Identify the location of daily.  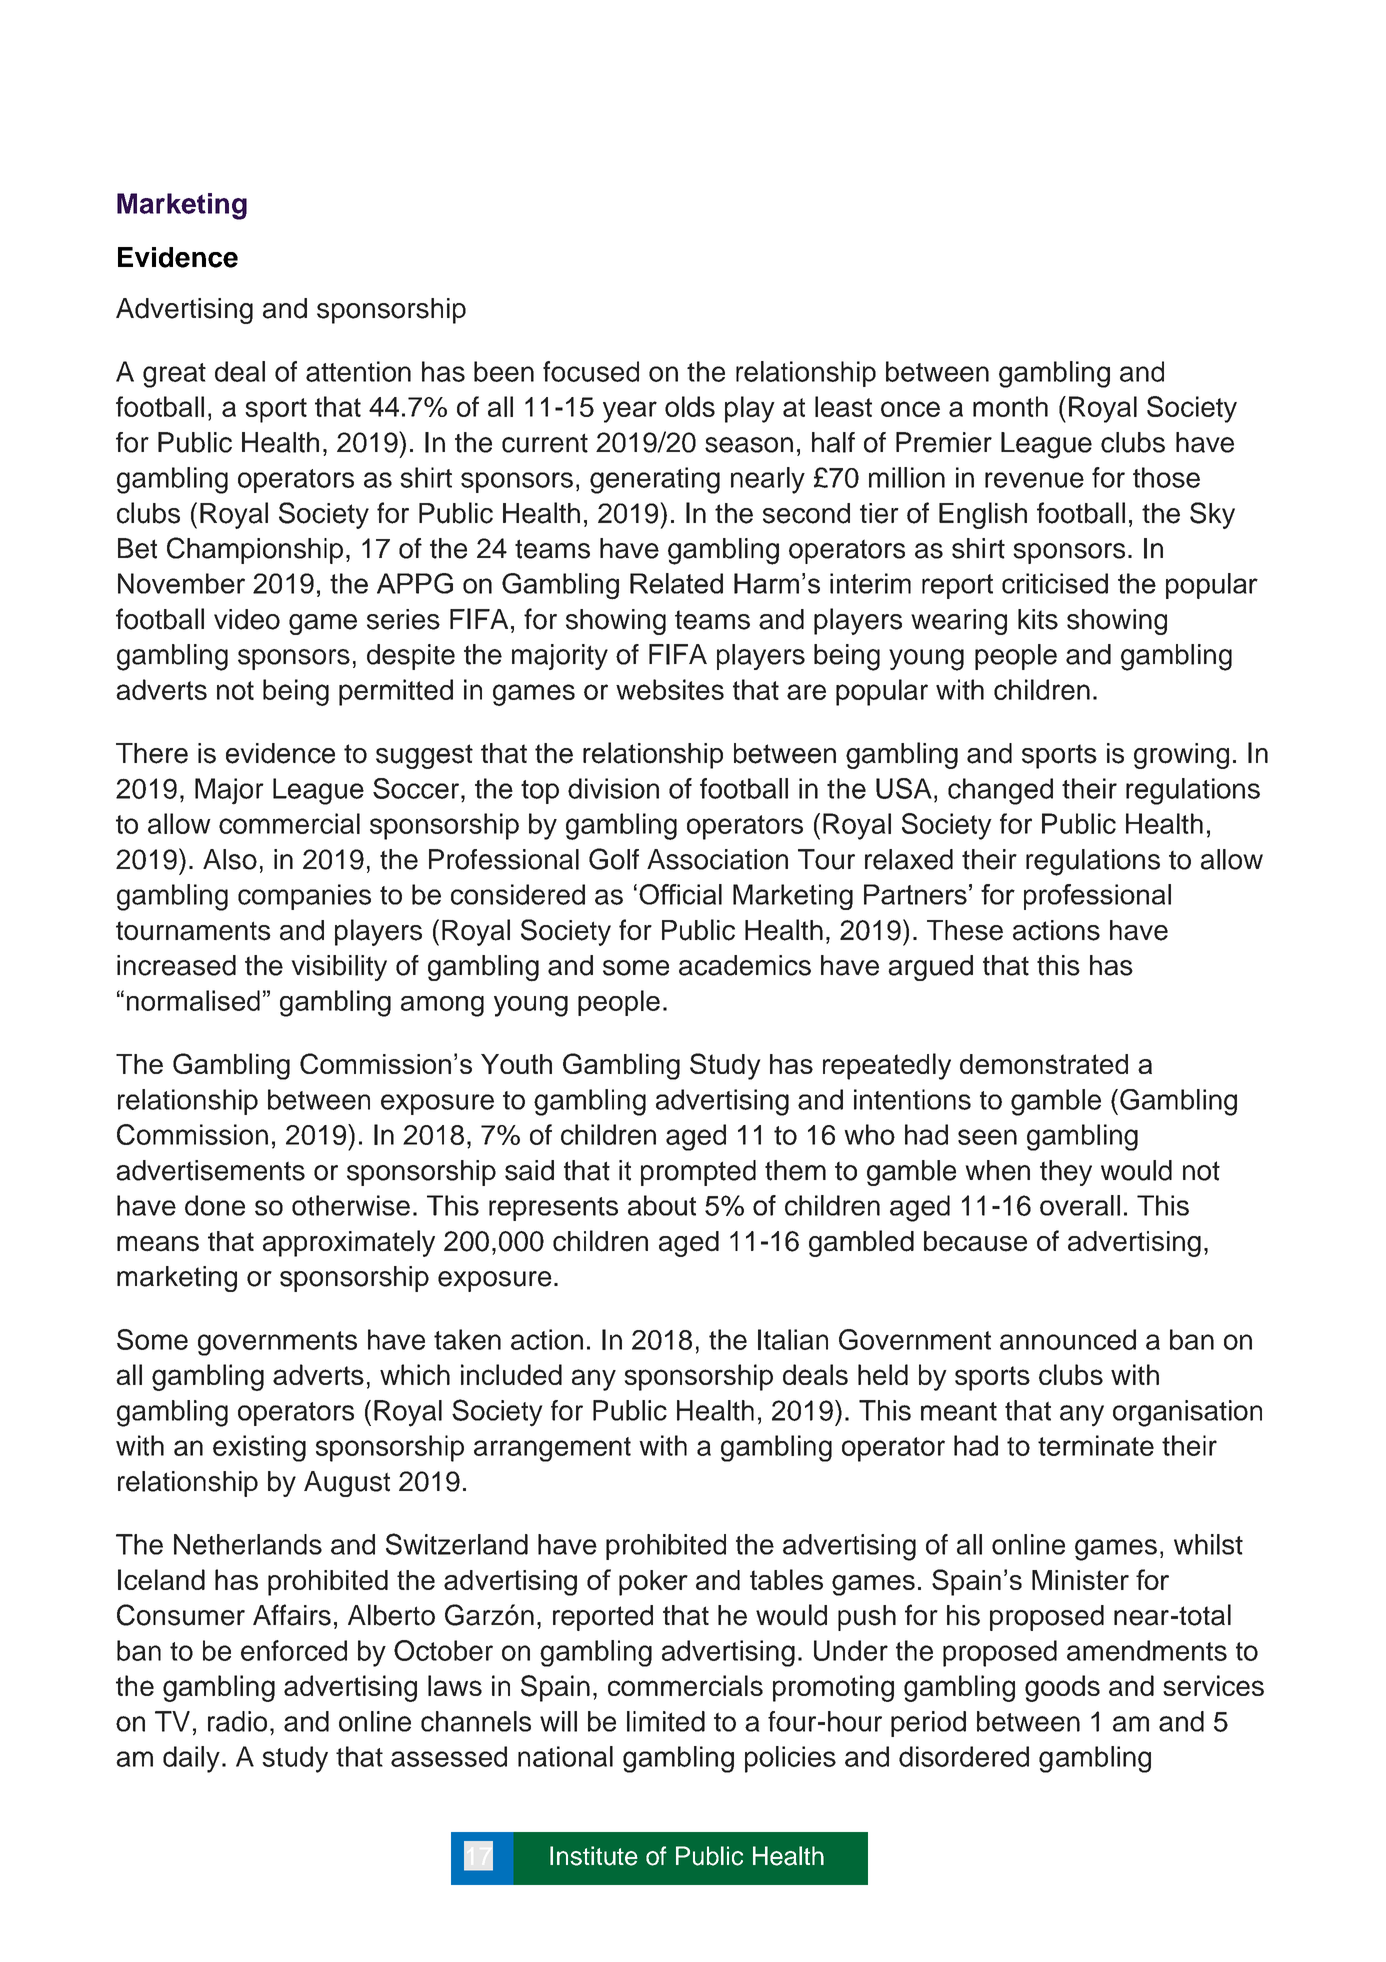
(191, 1759).
